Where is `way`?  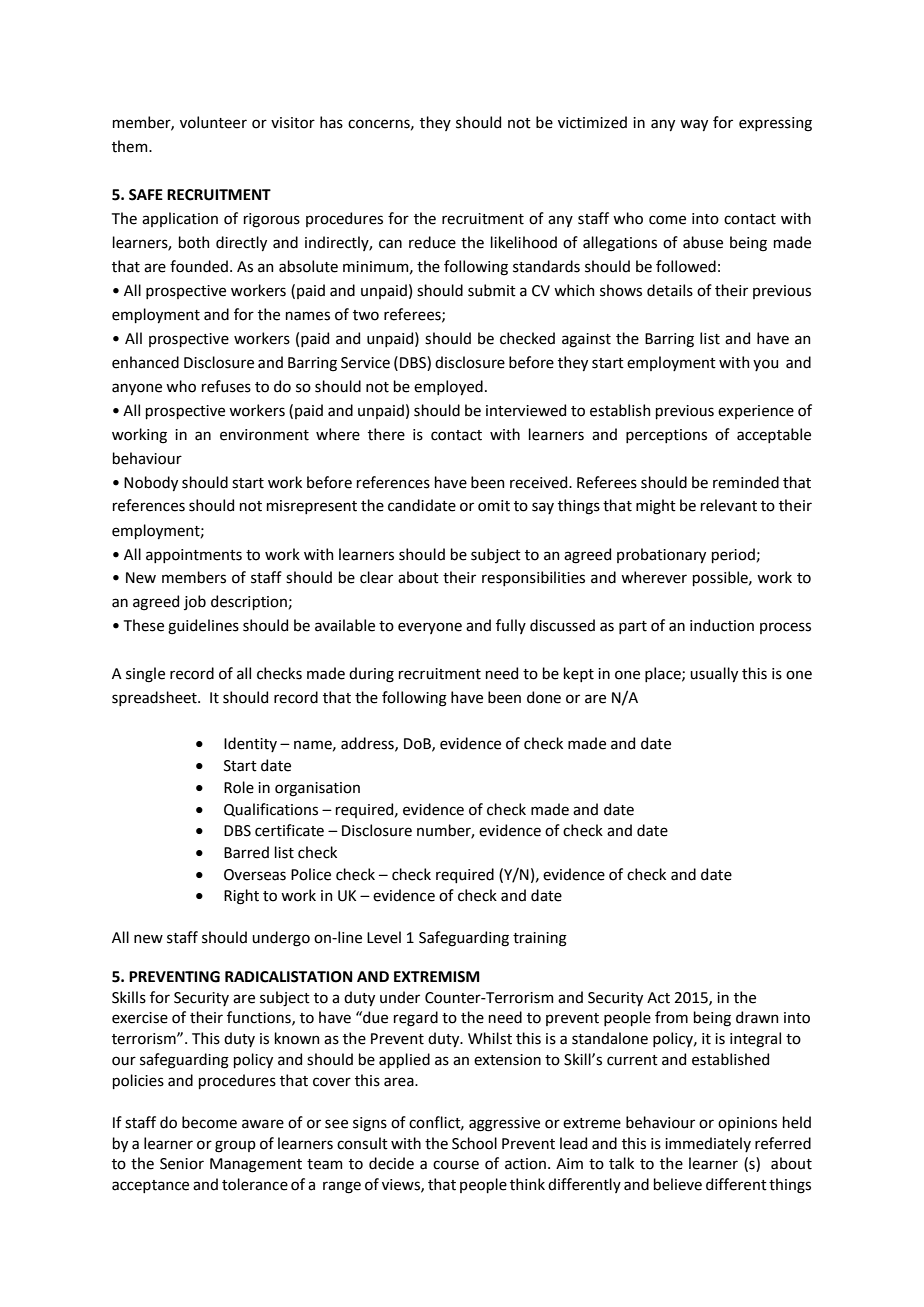 way is located at coordinates (694, 125).
